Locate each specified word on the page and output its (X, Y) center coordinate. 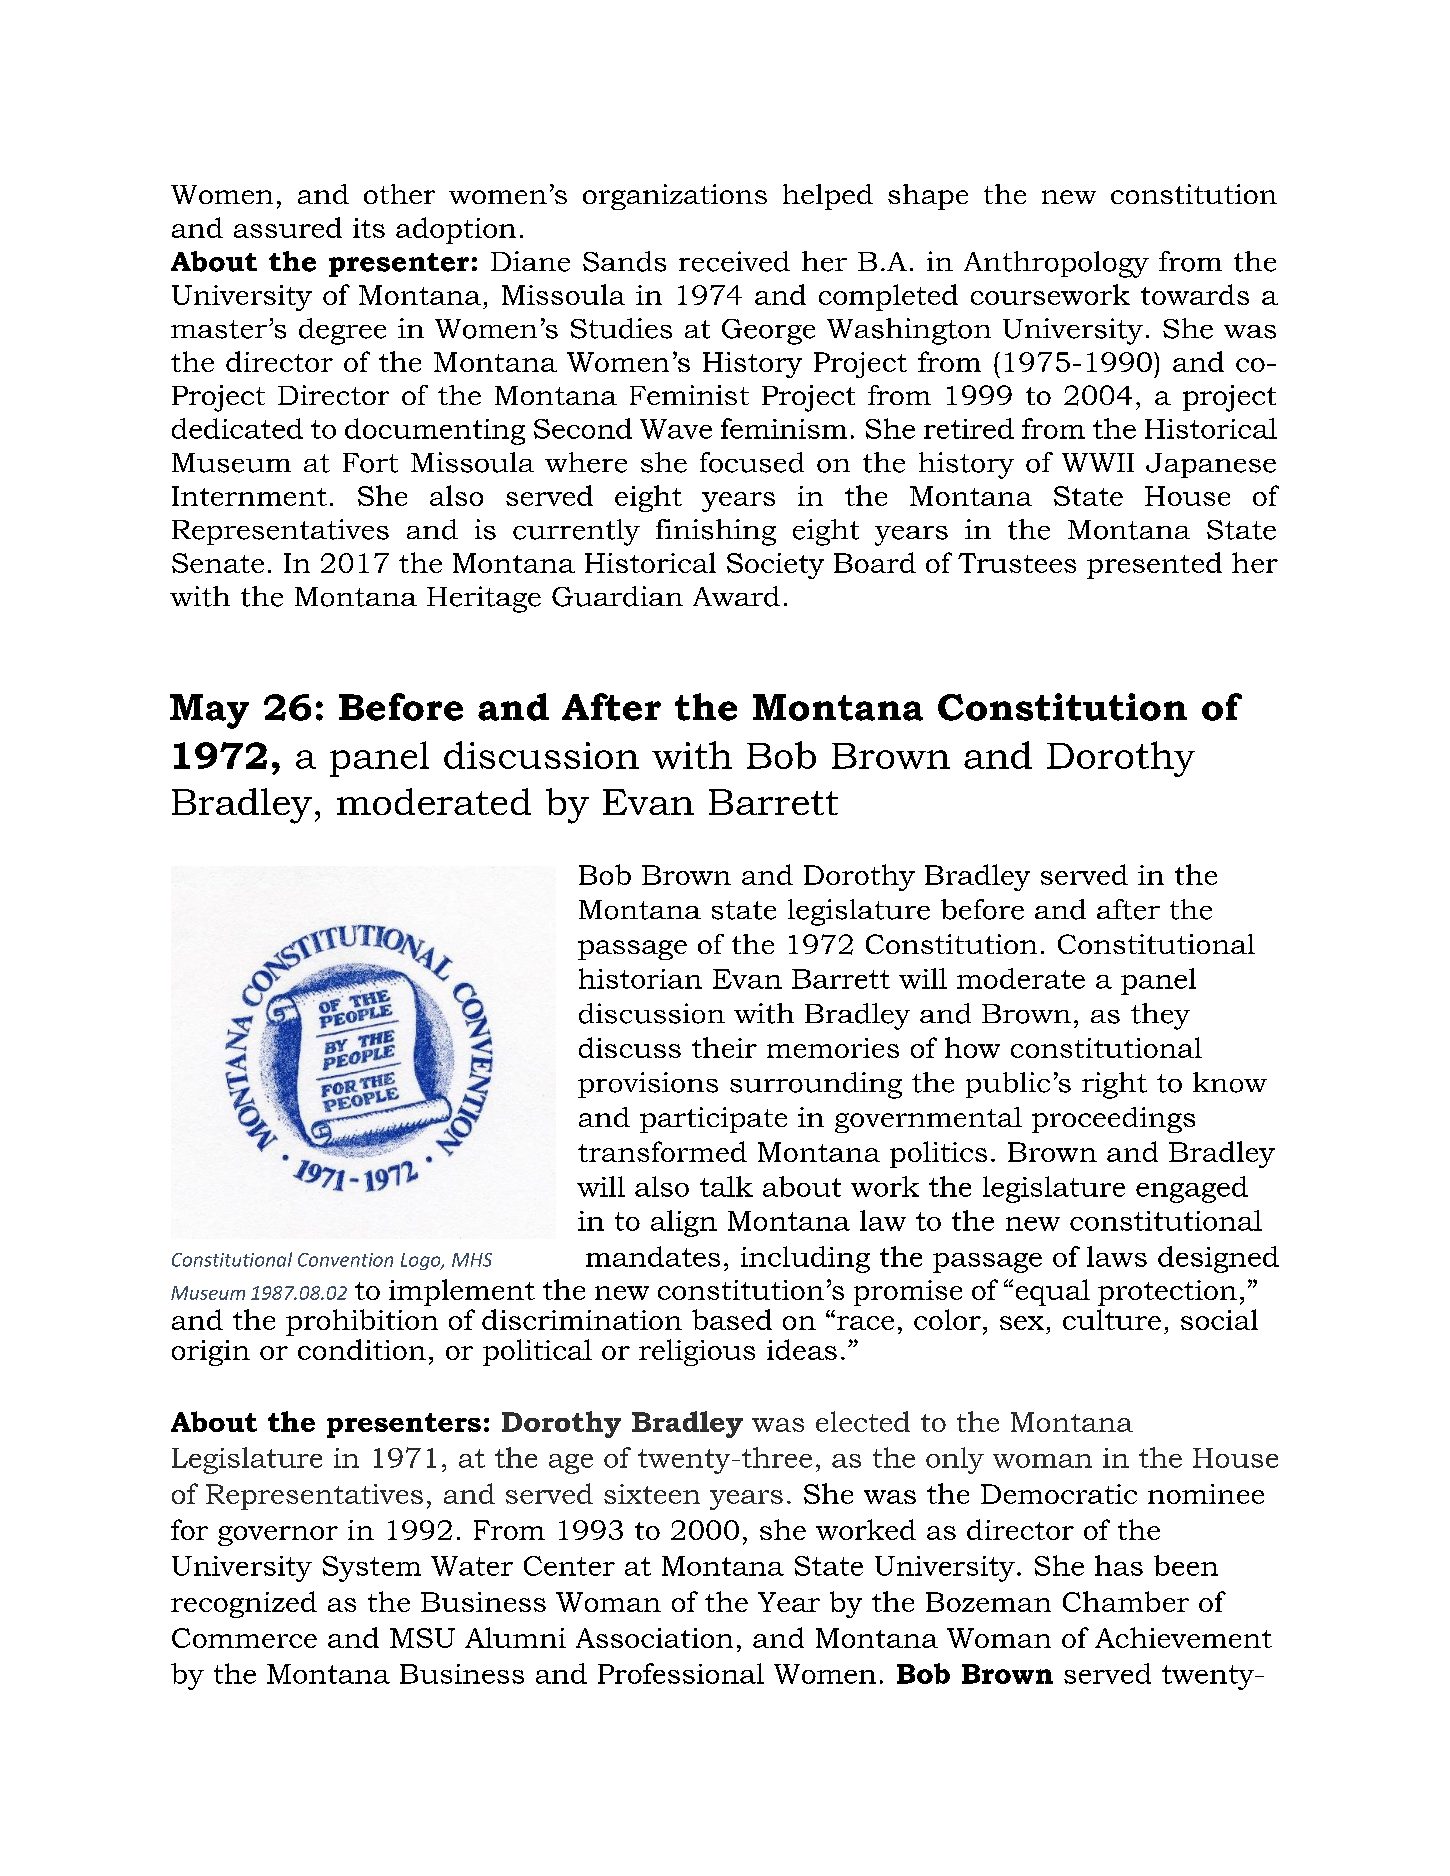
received (734, 261)
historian (640, 978)
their (724, 1047)
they (1160, 1016)
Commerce (244, 1638)
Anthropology (1056, 264)
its (369, 228)
